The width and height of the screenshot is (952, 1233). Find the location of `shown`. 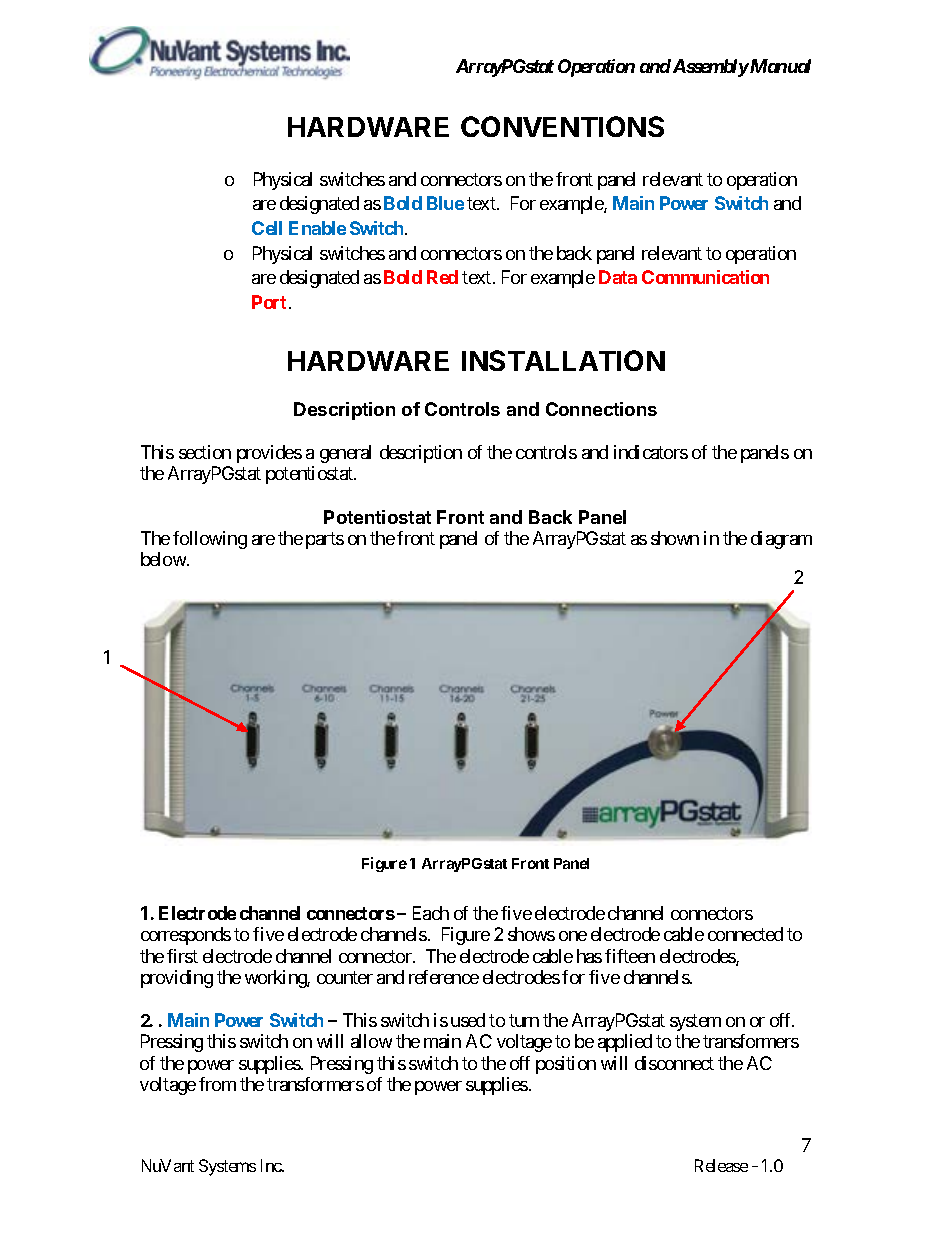

shown is located at coordinates (675, 538).
